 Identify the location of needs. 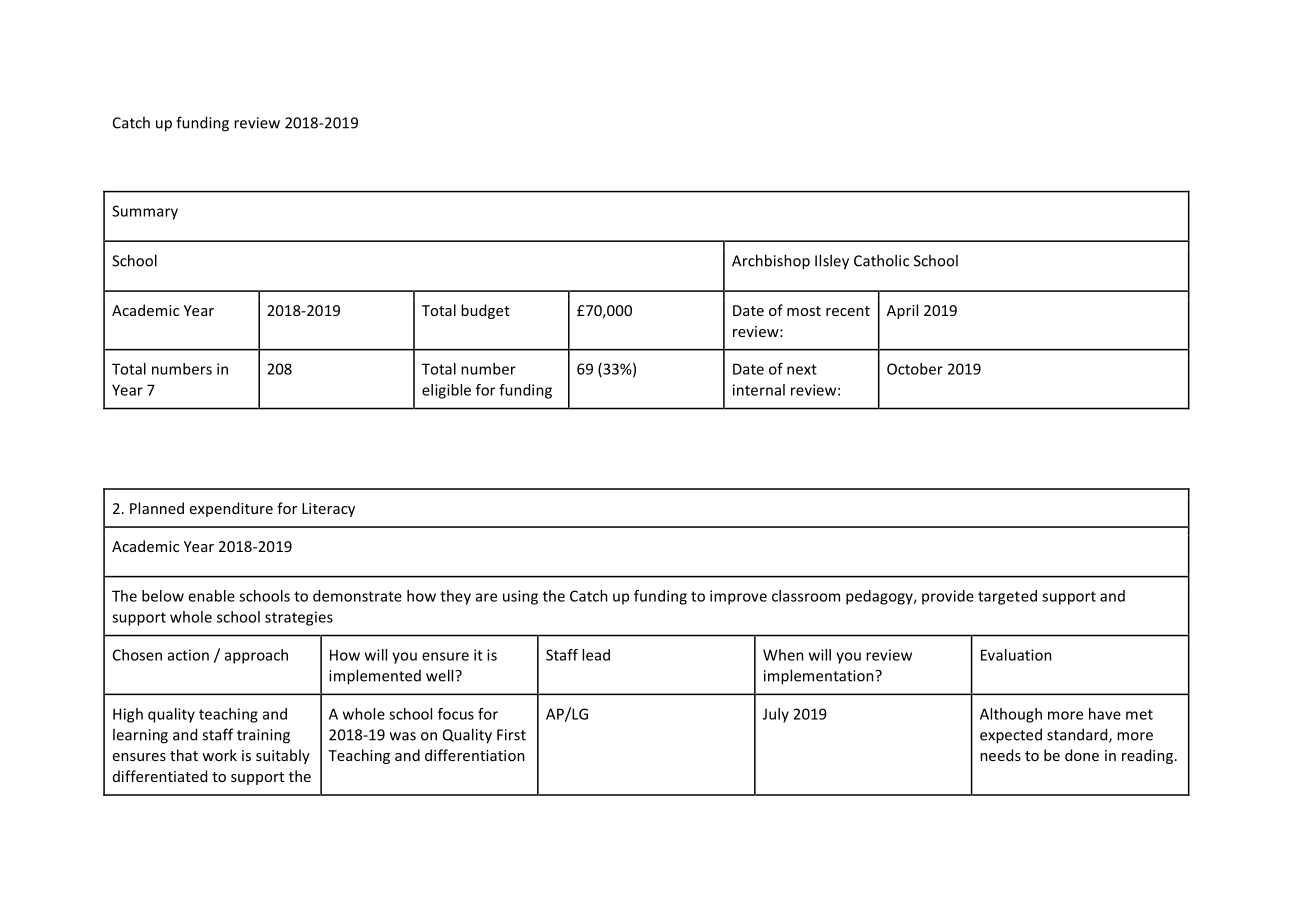
(1000, 755).
